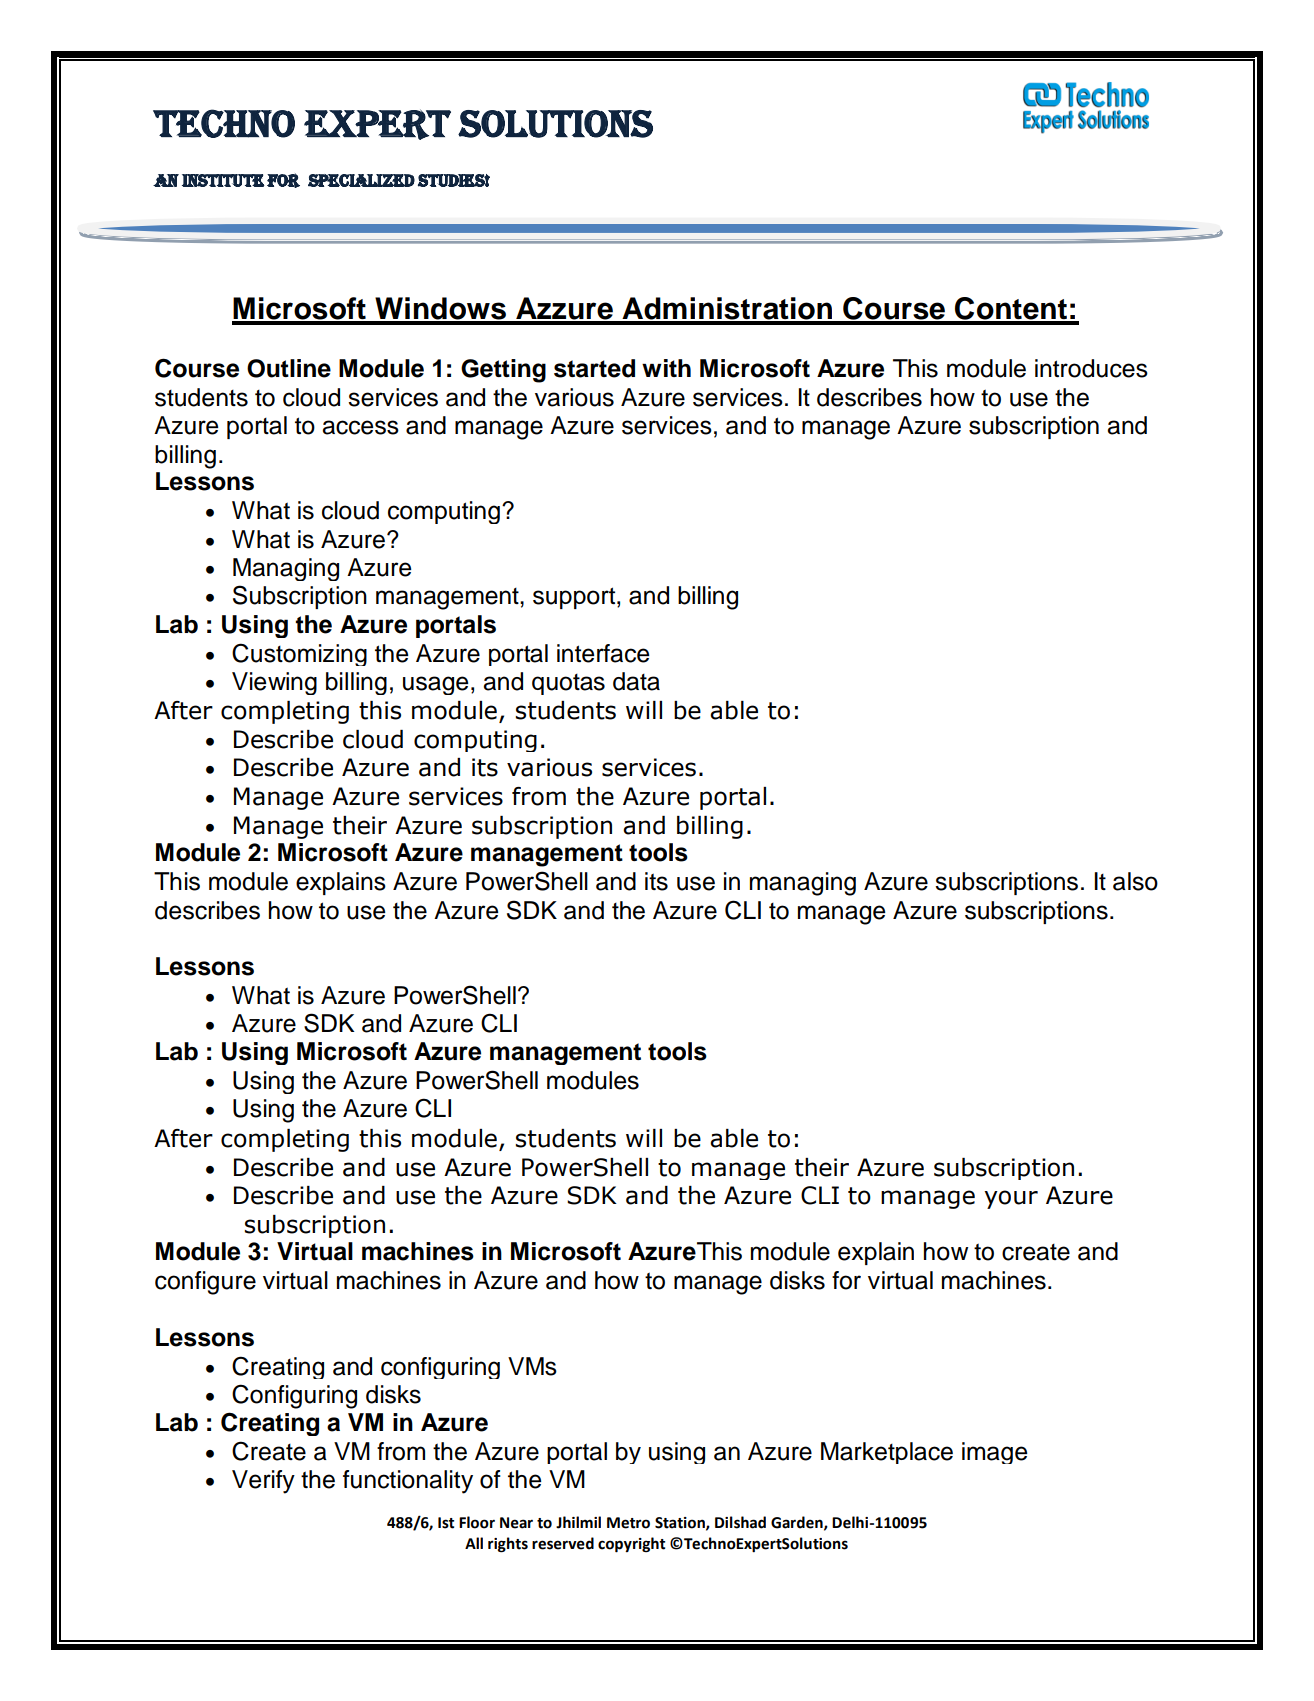 Image resolution: width=1314 pixels, height=1701 pixels. Describe the element at coordinates (1091, 368) in the screenshot. I see `introduces` at that location.
